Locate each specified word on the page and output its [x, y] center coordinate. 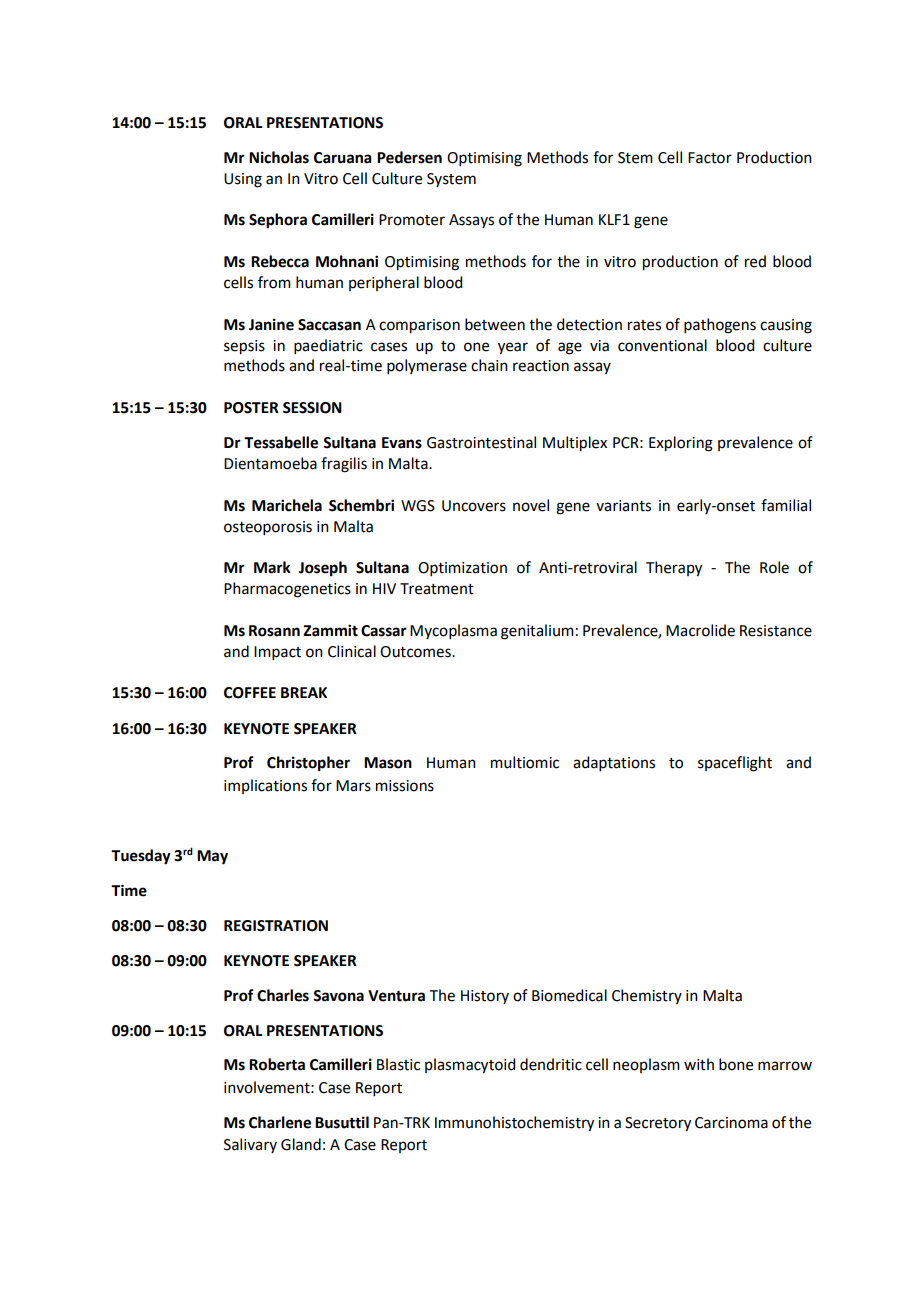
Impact [277, 653]
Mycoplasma [453, 631]
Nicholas [279, 157]
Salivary [250, 1145]
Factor [710, 158]
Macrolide [700, 630]
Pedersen [409, 157]
